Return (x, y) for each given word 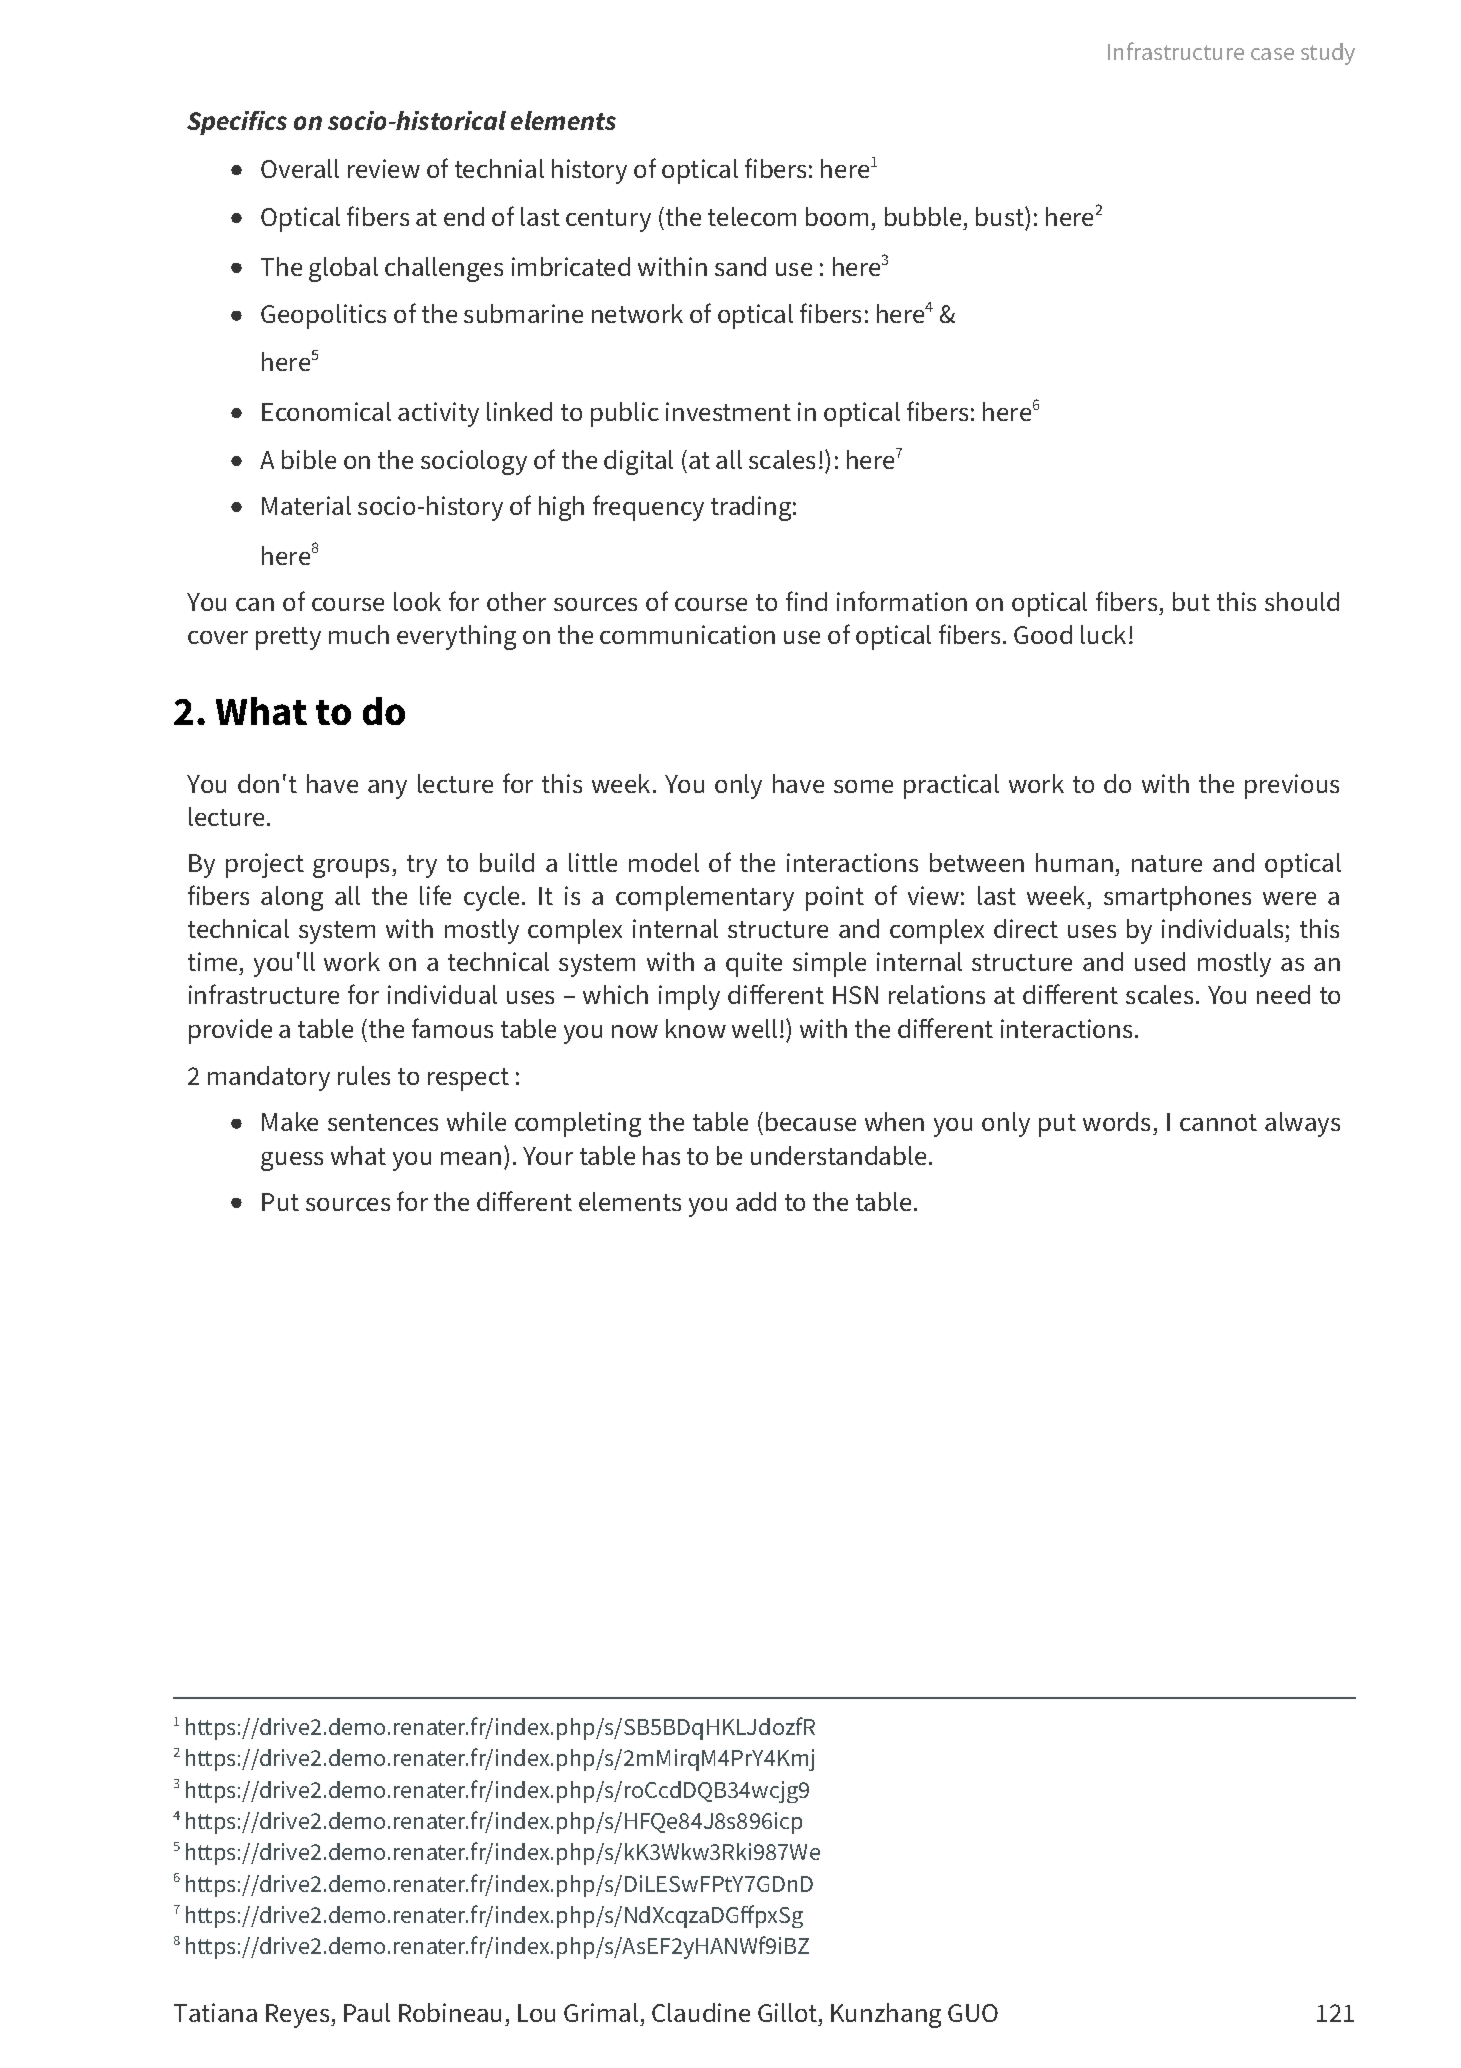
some (863, 786)
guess (292, 1161)
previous (1292, 786)
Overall (300, 168)
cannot (1218, 1122)
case (1272, 54)
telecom (752, 216)
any (387, 789)
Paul (367, 2012)
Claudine (701, 2012)
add (756, 1201)
